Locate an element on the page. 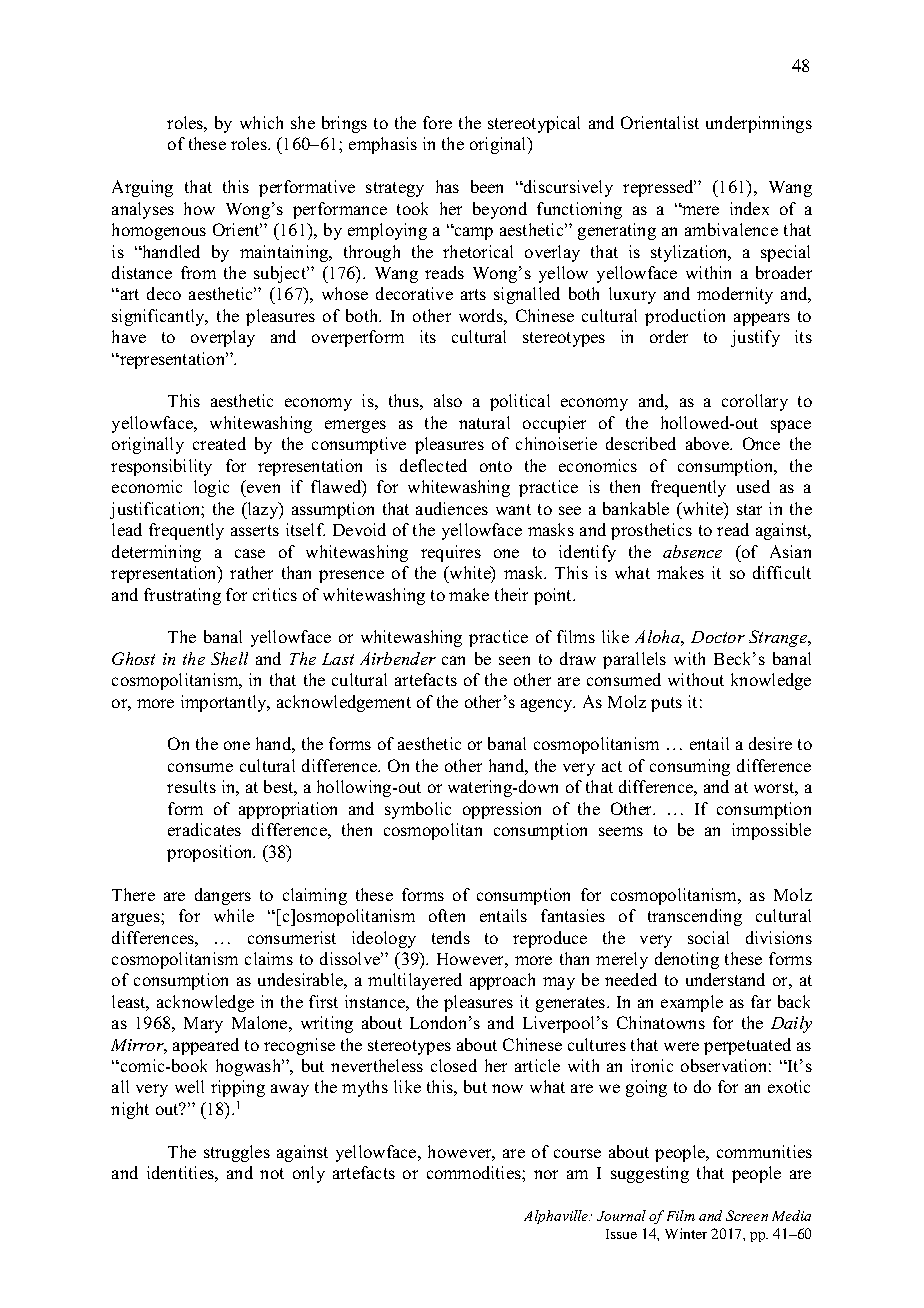  been is located at coordinates (487, 186).
